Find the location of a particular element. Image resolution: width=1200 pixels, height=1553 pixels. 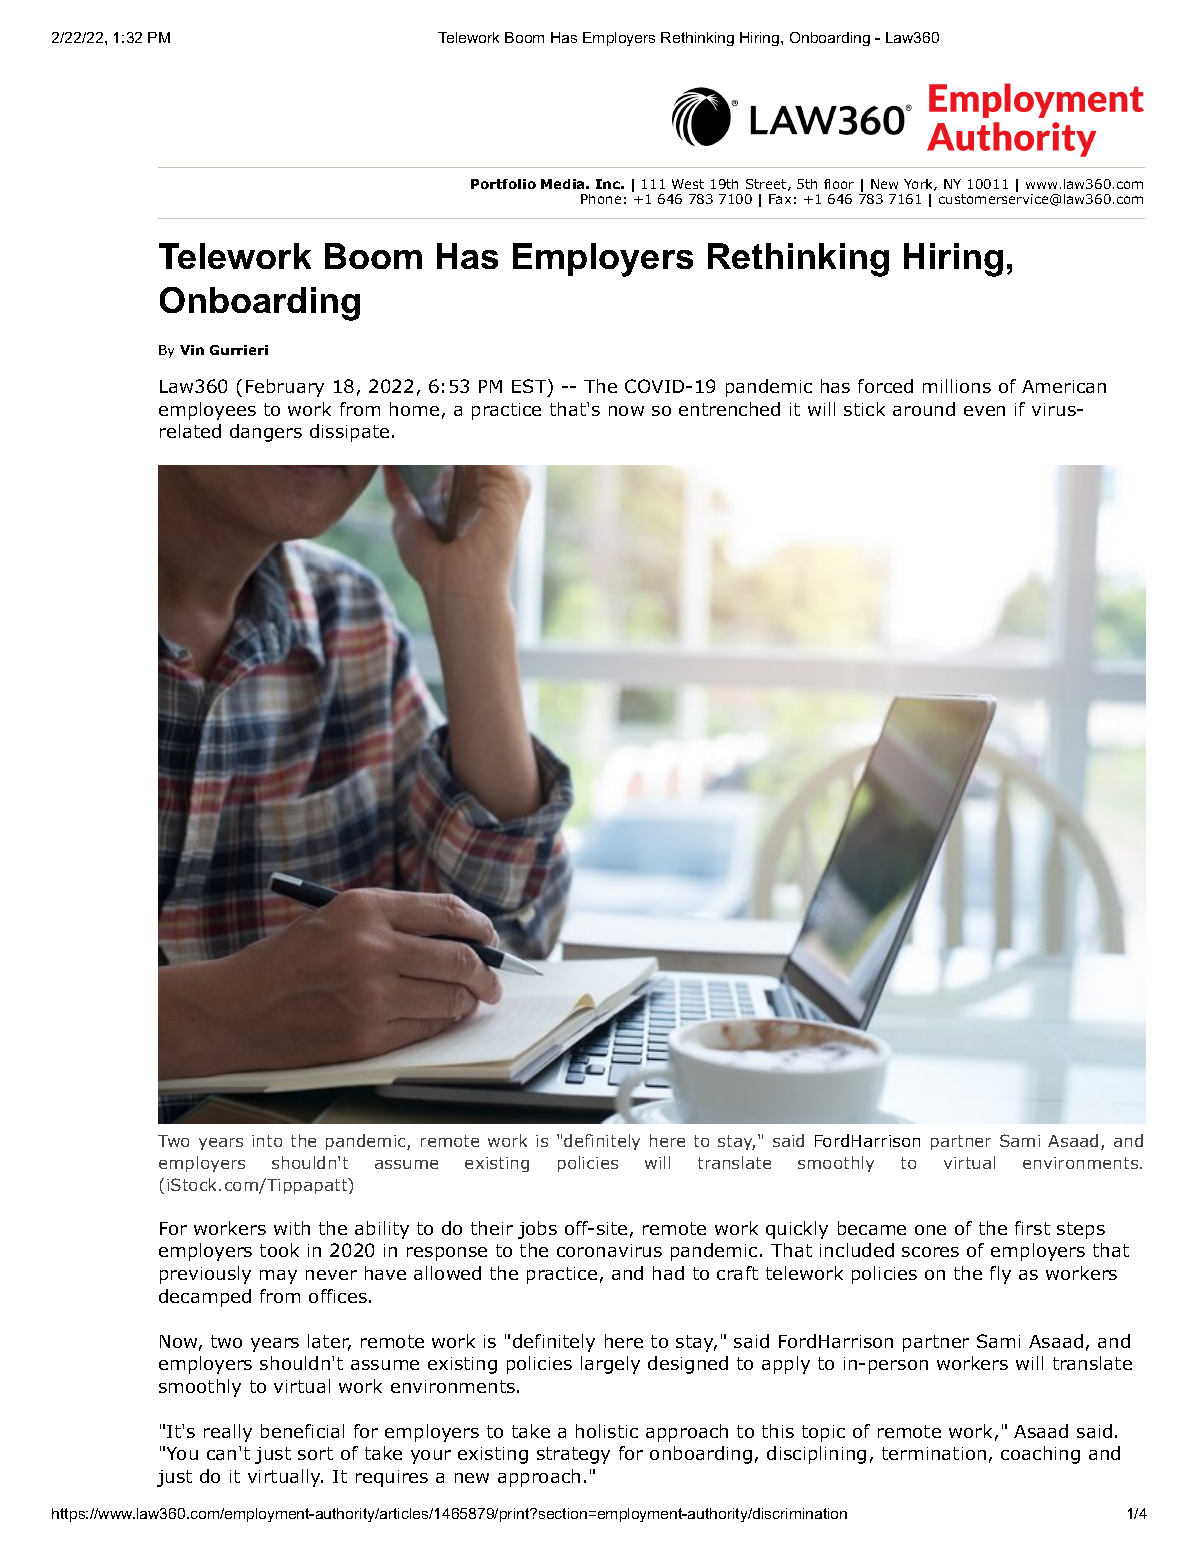

beneficial is located at coordinates (302, 1431).
